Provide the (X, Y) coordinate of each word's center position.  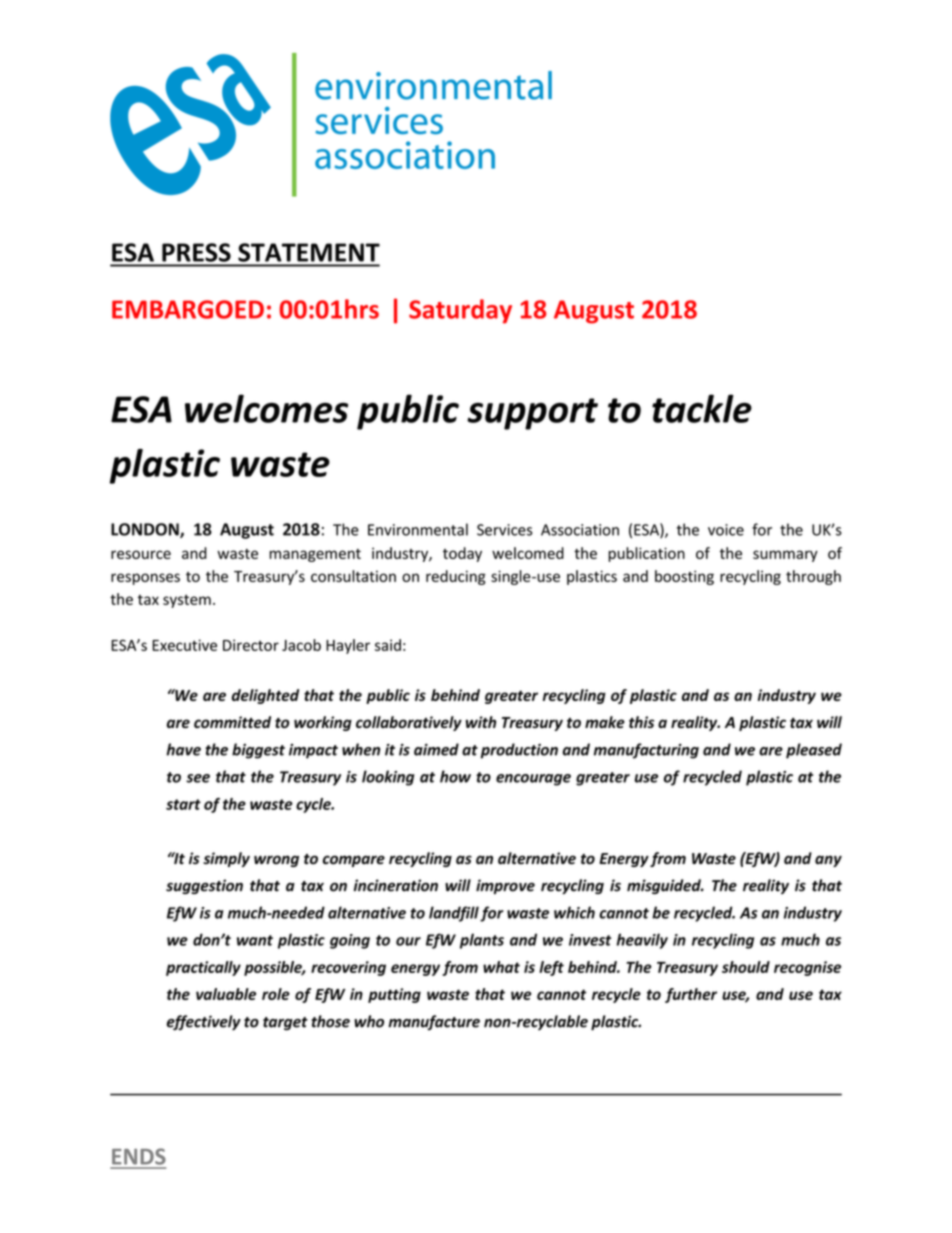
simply (226, 859)
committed (232, 722)
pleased (814, 751)
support (532, 414)
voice (726, 530)
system (187, 601)
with (481, 722)
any (828, 861)
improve (505, 886)
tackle (702, 408)
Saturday (460, 311)
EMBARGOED (188, 309)
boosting (684, 577)
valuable (226, 994)
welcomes (266, 408)
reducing (456, 577)
